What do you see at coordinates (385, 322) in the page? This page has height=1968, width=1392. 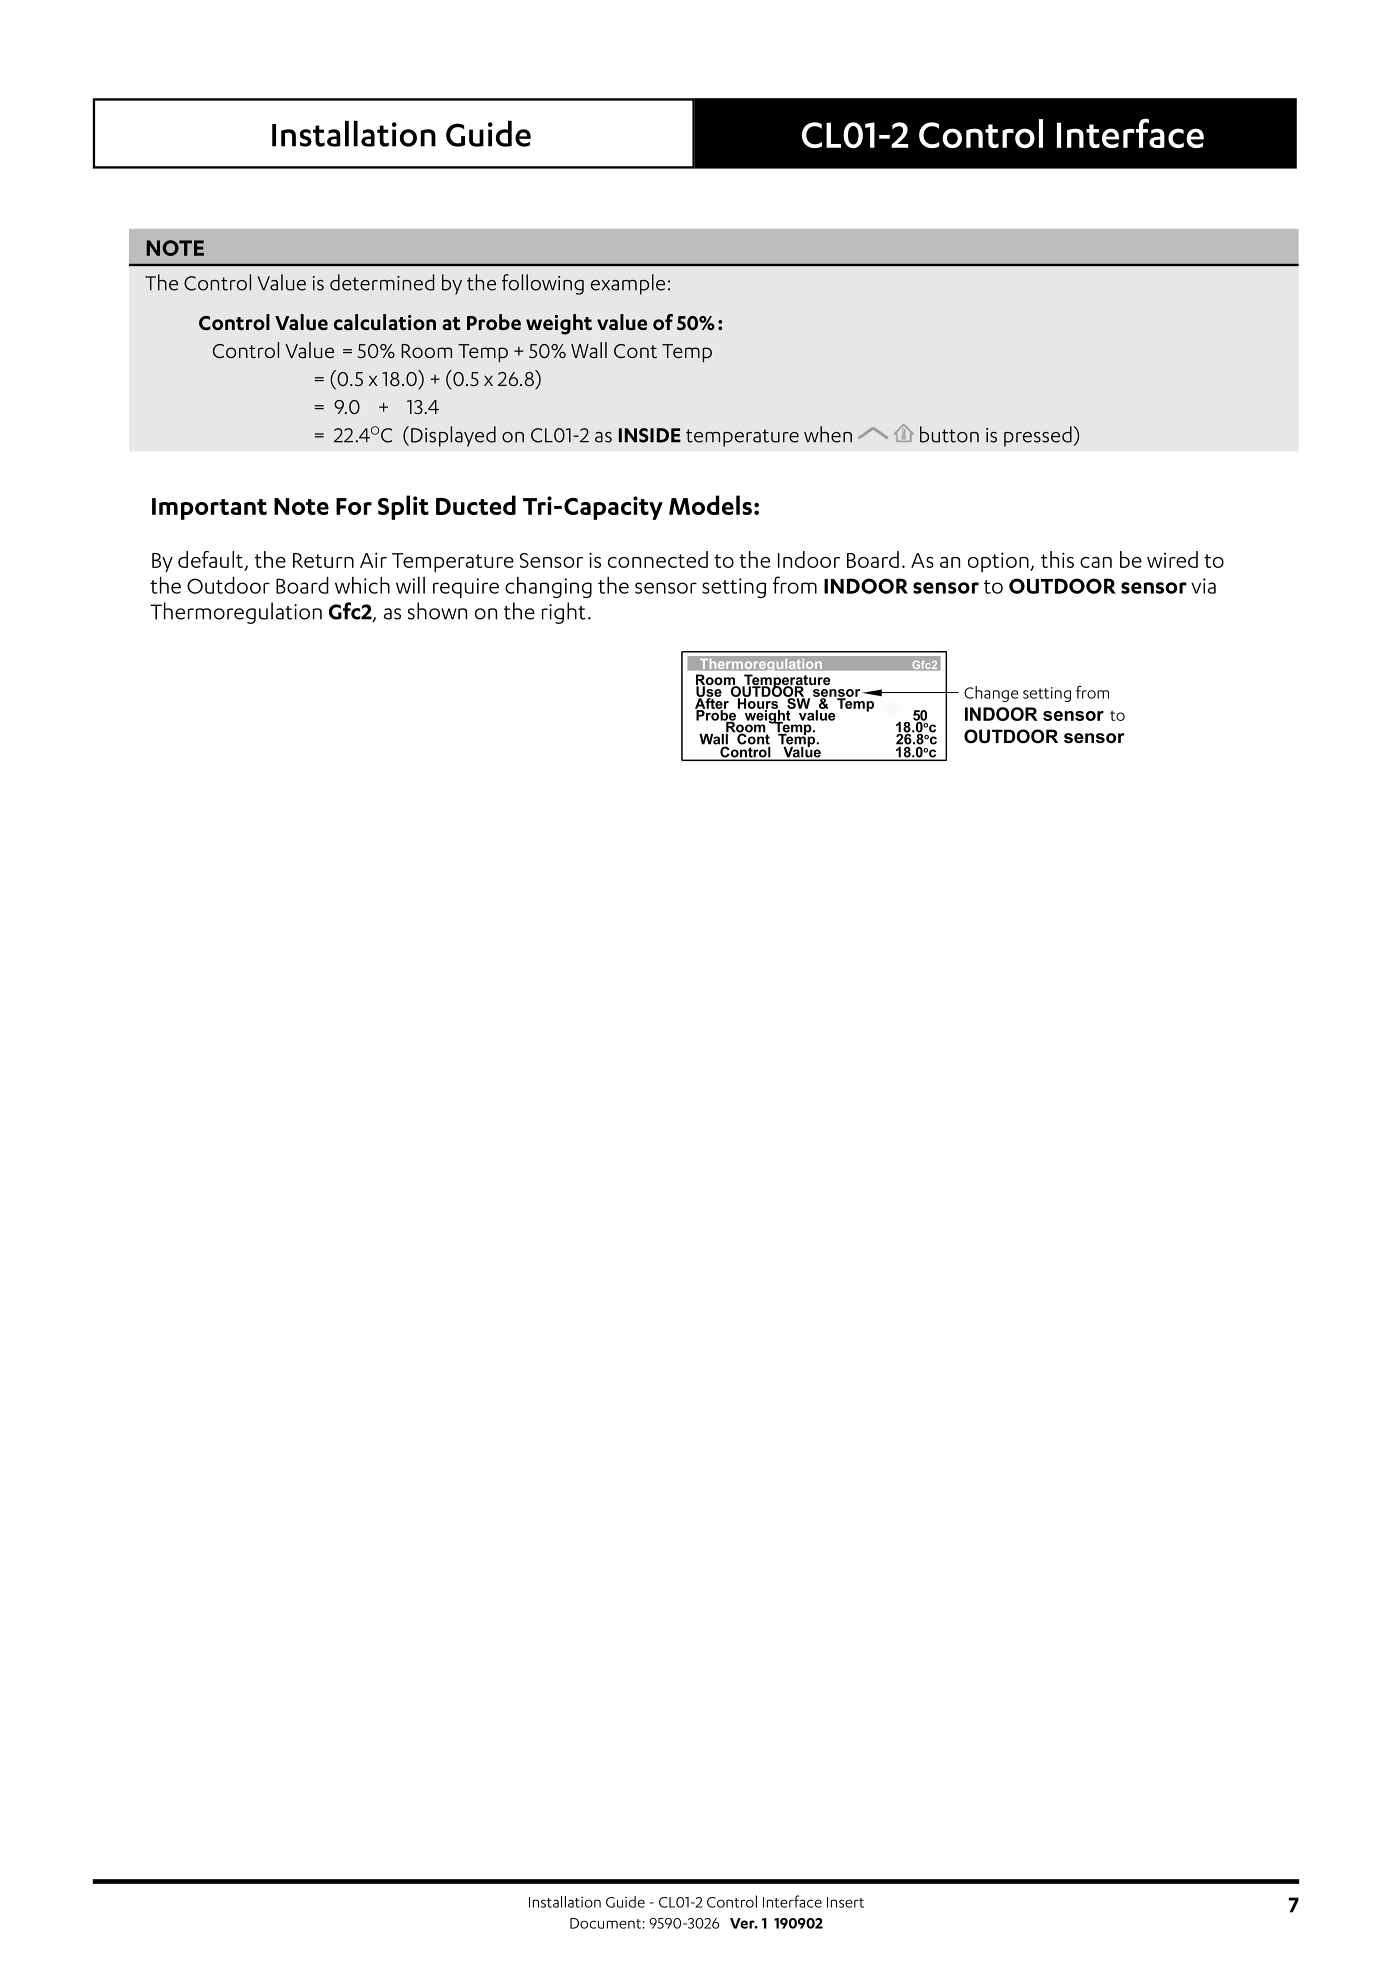 I see `calculation` at bounding box center [385, 322].
